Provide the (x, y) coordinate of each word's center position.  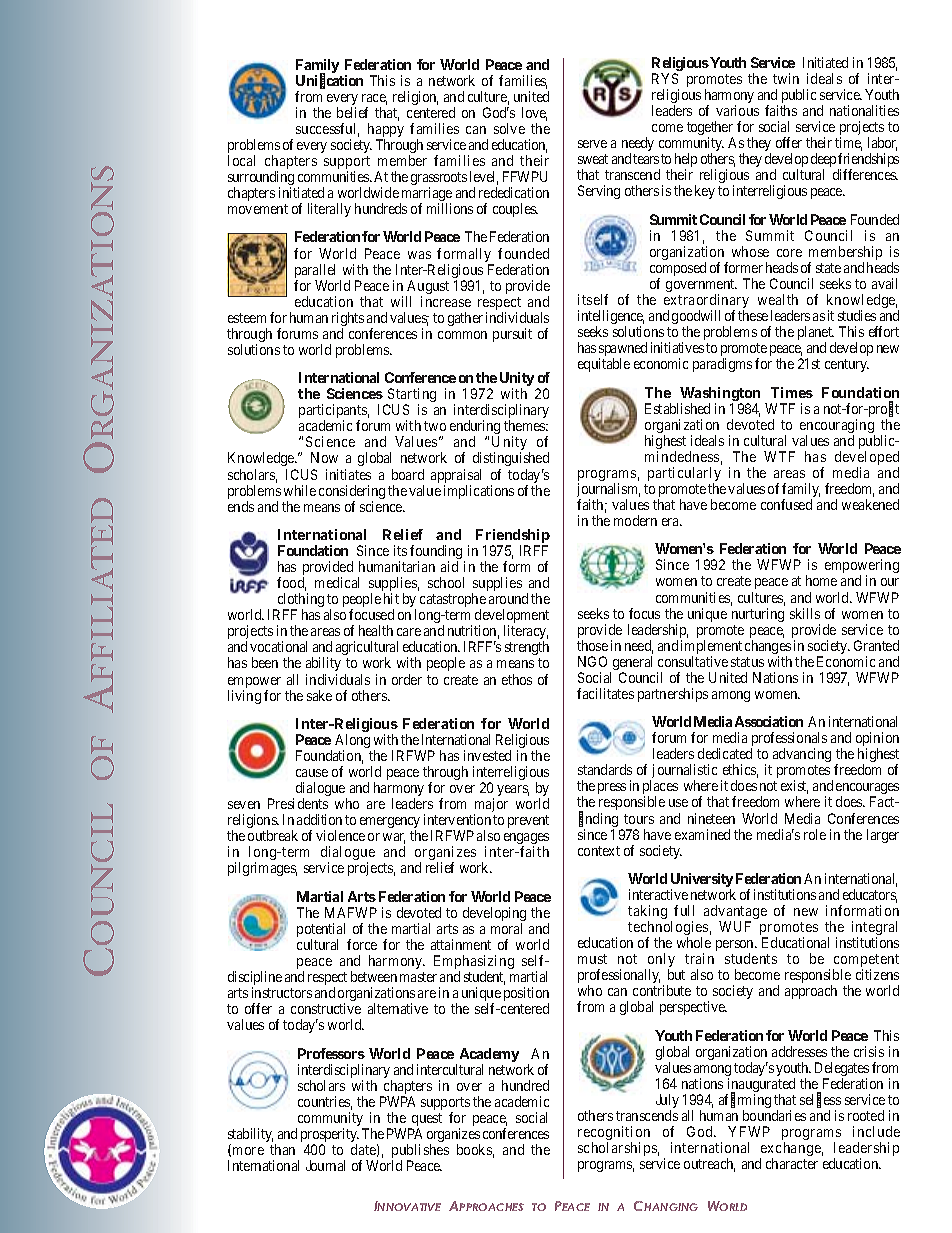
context (599, 851)
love (534, 114)
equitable (604, 365)
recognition (614, 1134)
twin (786, 78)
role (815, 834)
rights (348, 320)
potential (323, 931)
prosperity (330, 1136)
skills (805, 613)
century (847, 365)
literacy (526, 634)
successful (327, 130)
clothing (299, 601)
